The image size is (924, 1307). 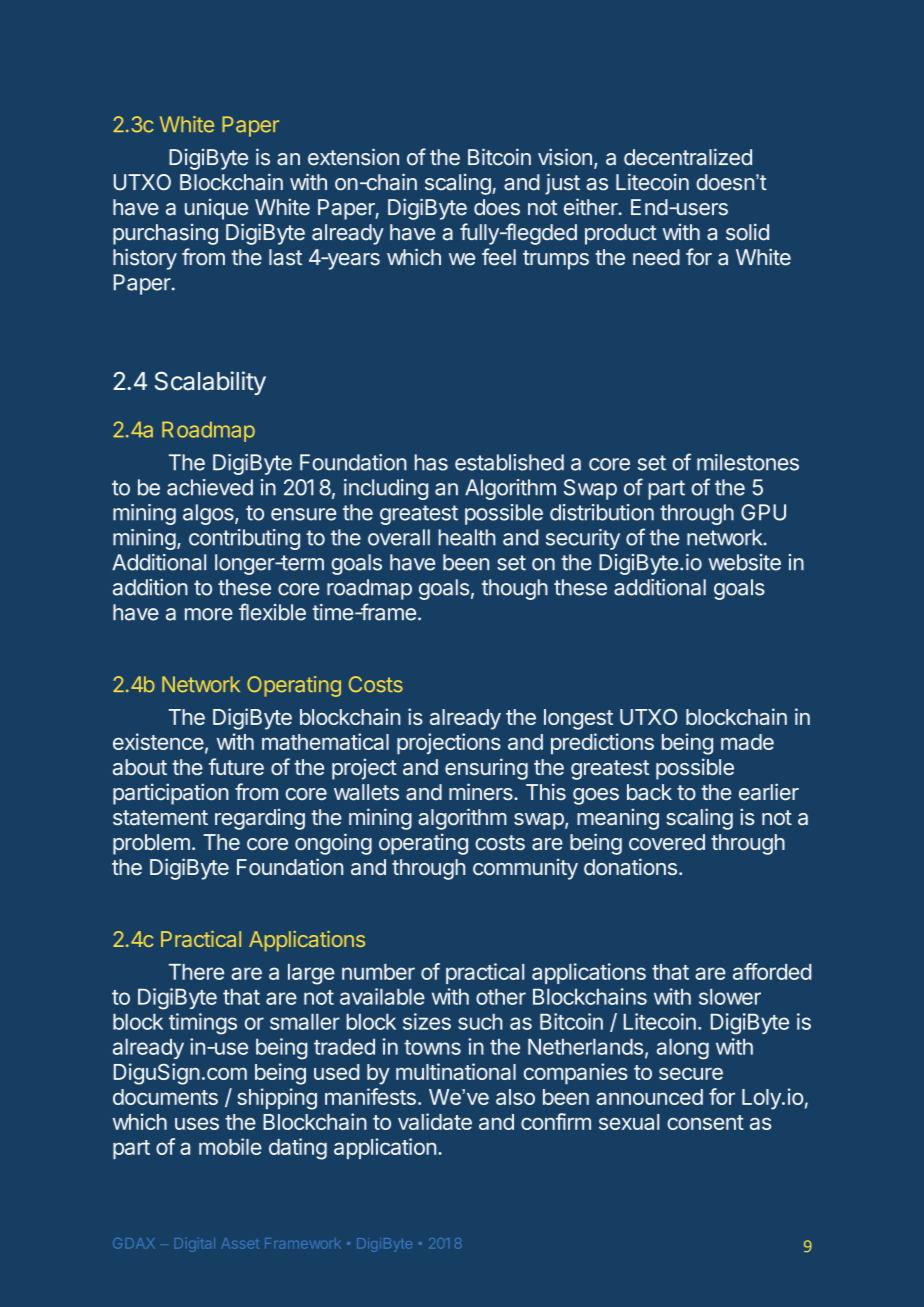 I want to click on website, so click(x=745, y=562).
